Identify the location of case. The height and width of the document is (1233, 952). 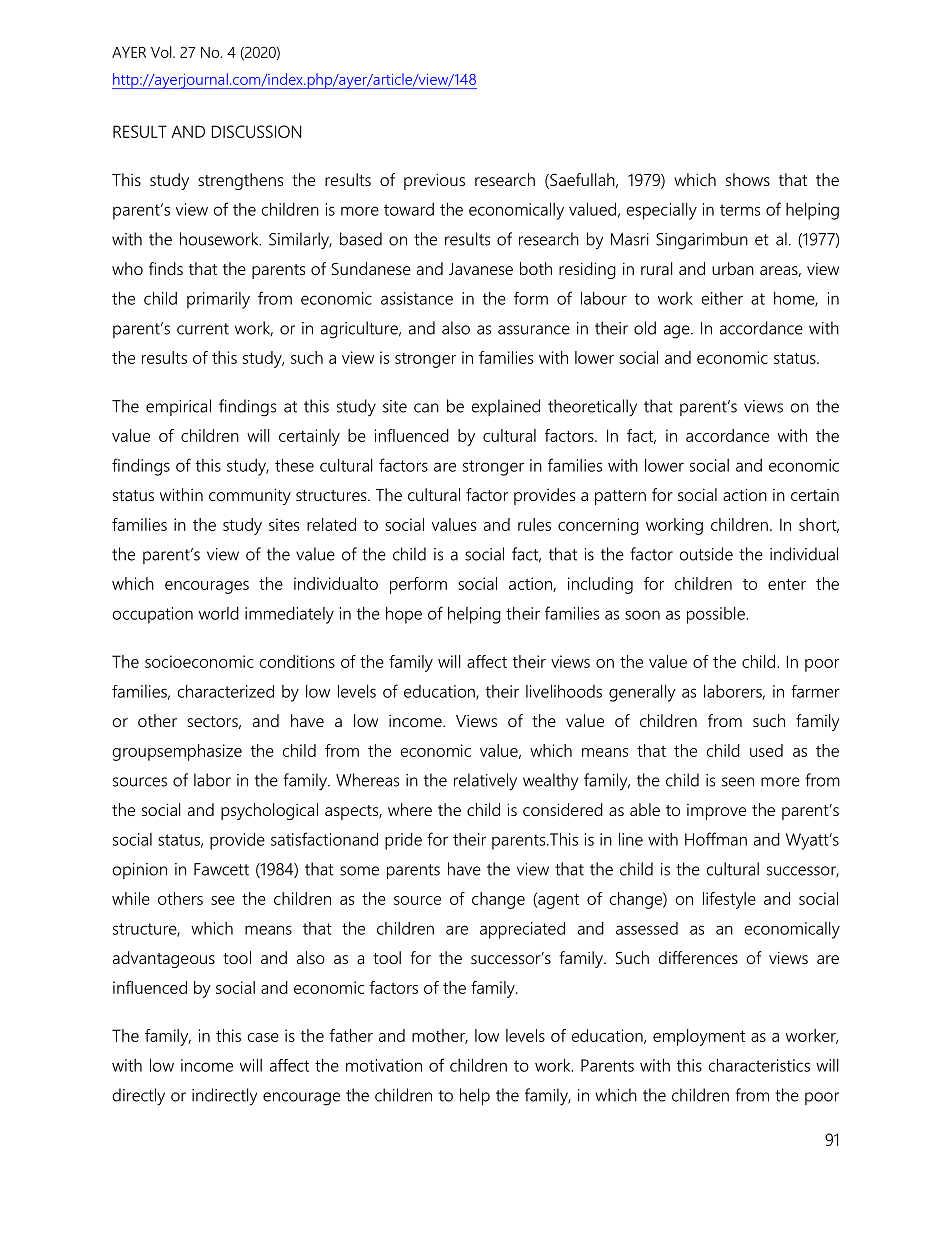
(263, 1037).
